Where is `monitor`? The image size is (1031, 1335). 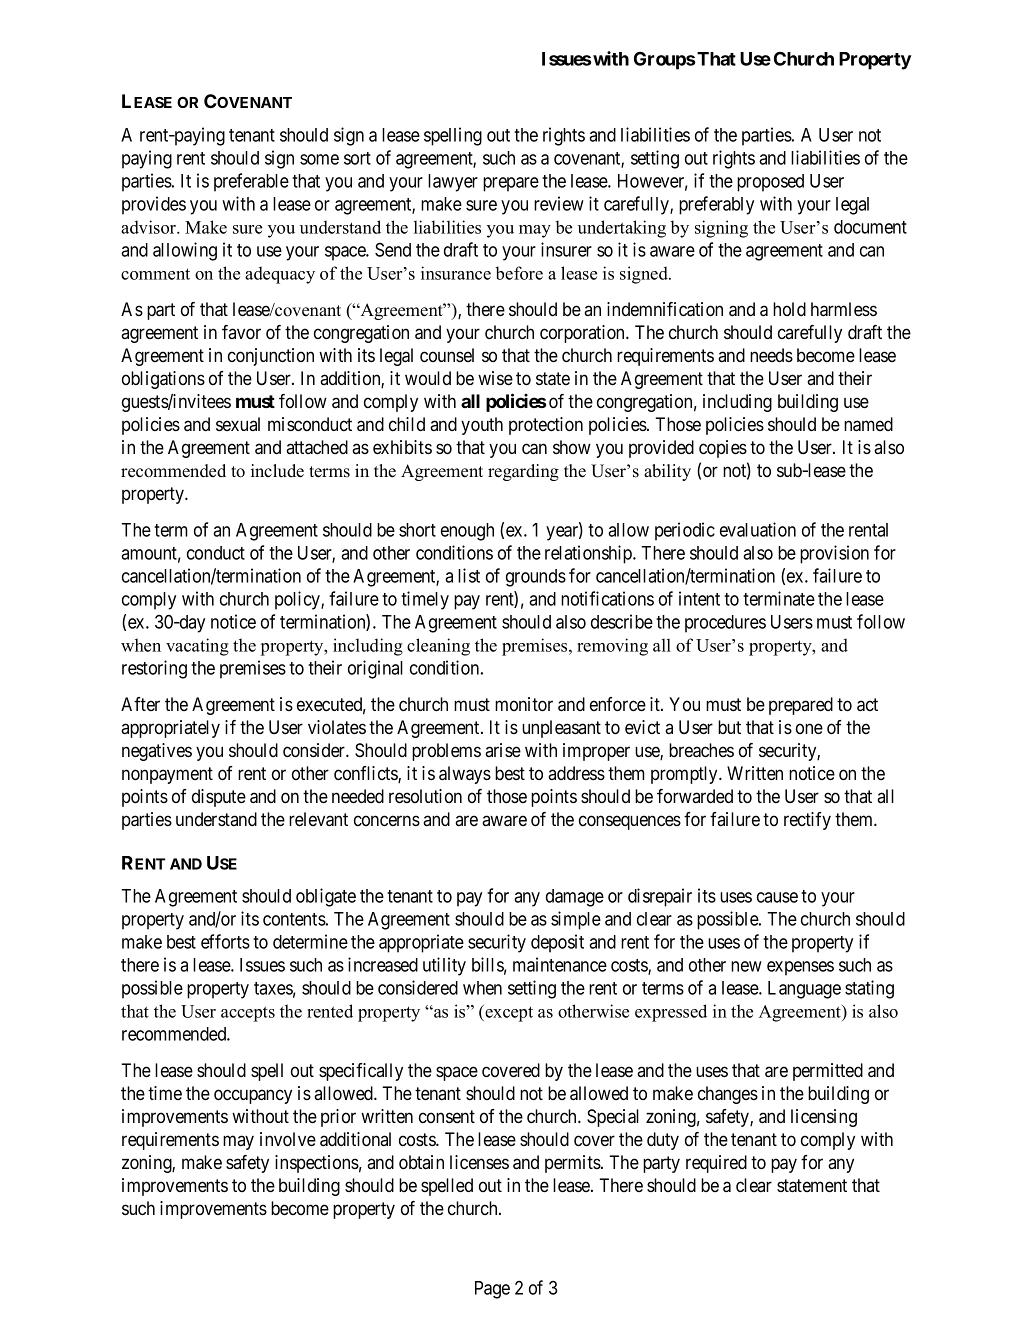
monitor is located at coordinates (524, 704).
